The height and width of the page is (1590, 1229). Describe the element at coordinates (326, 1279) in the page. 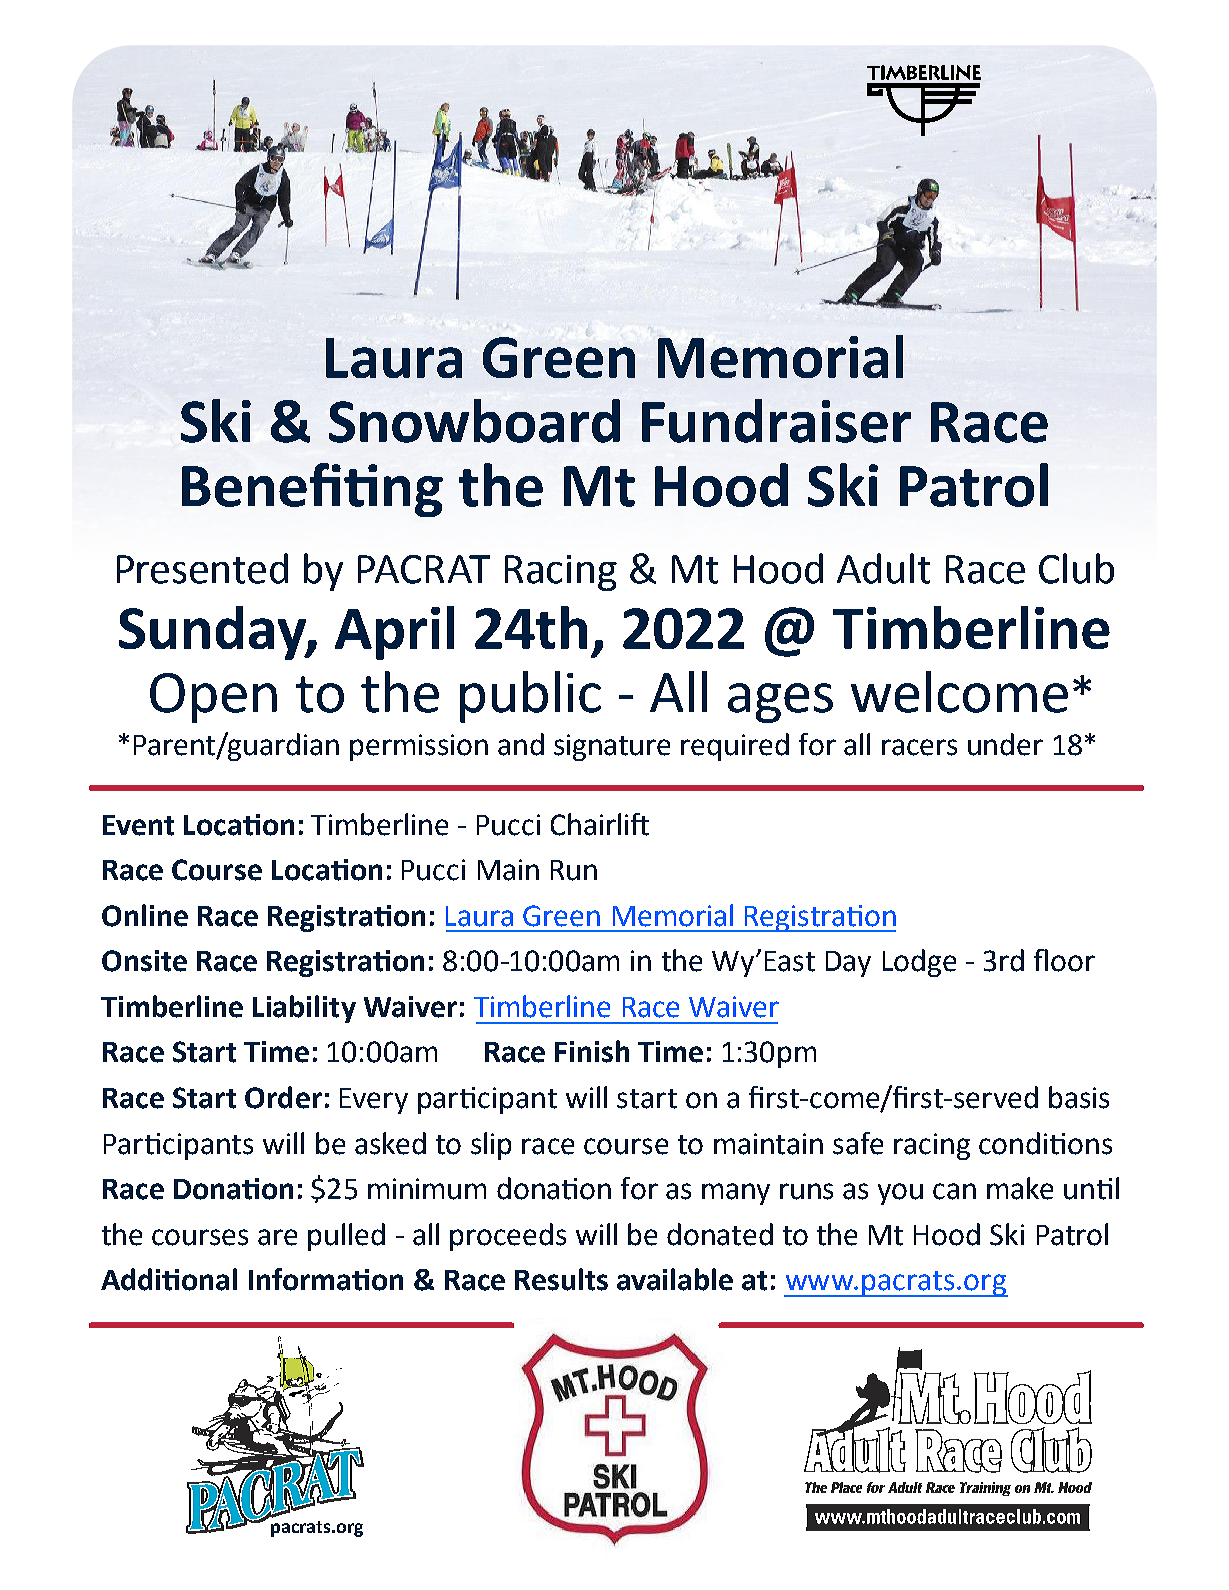

I see `Information` at that location.
